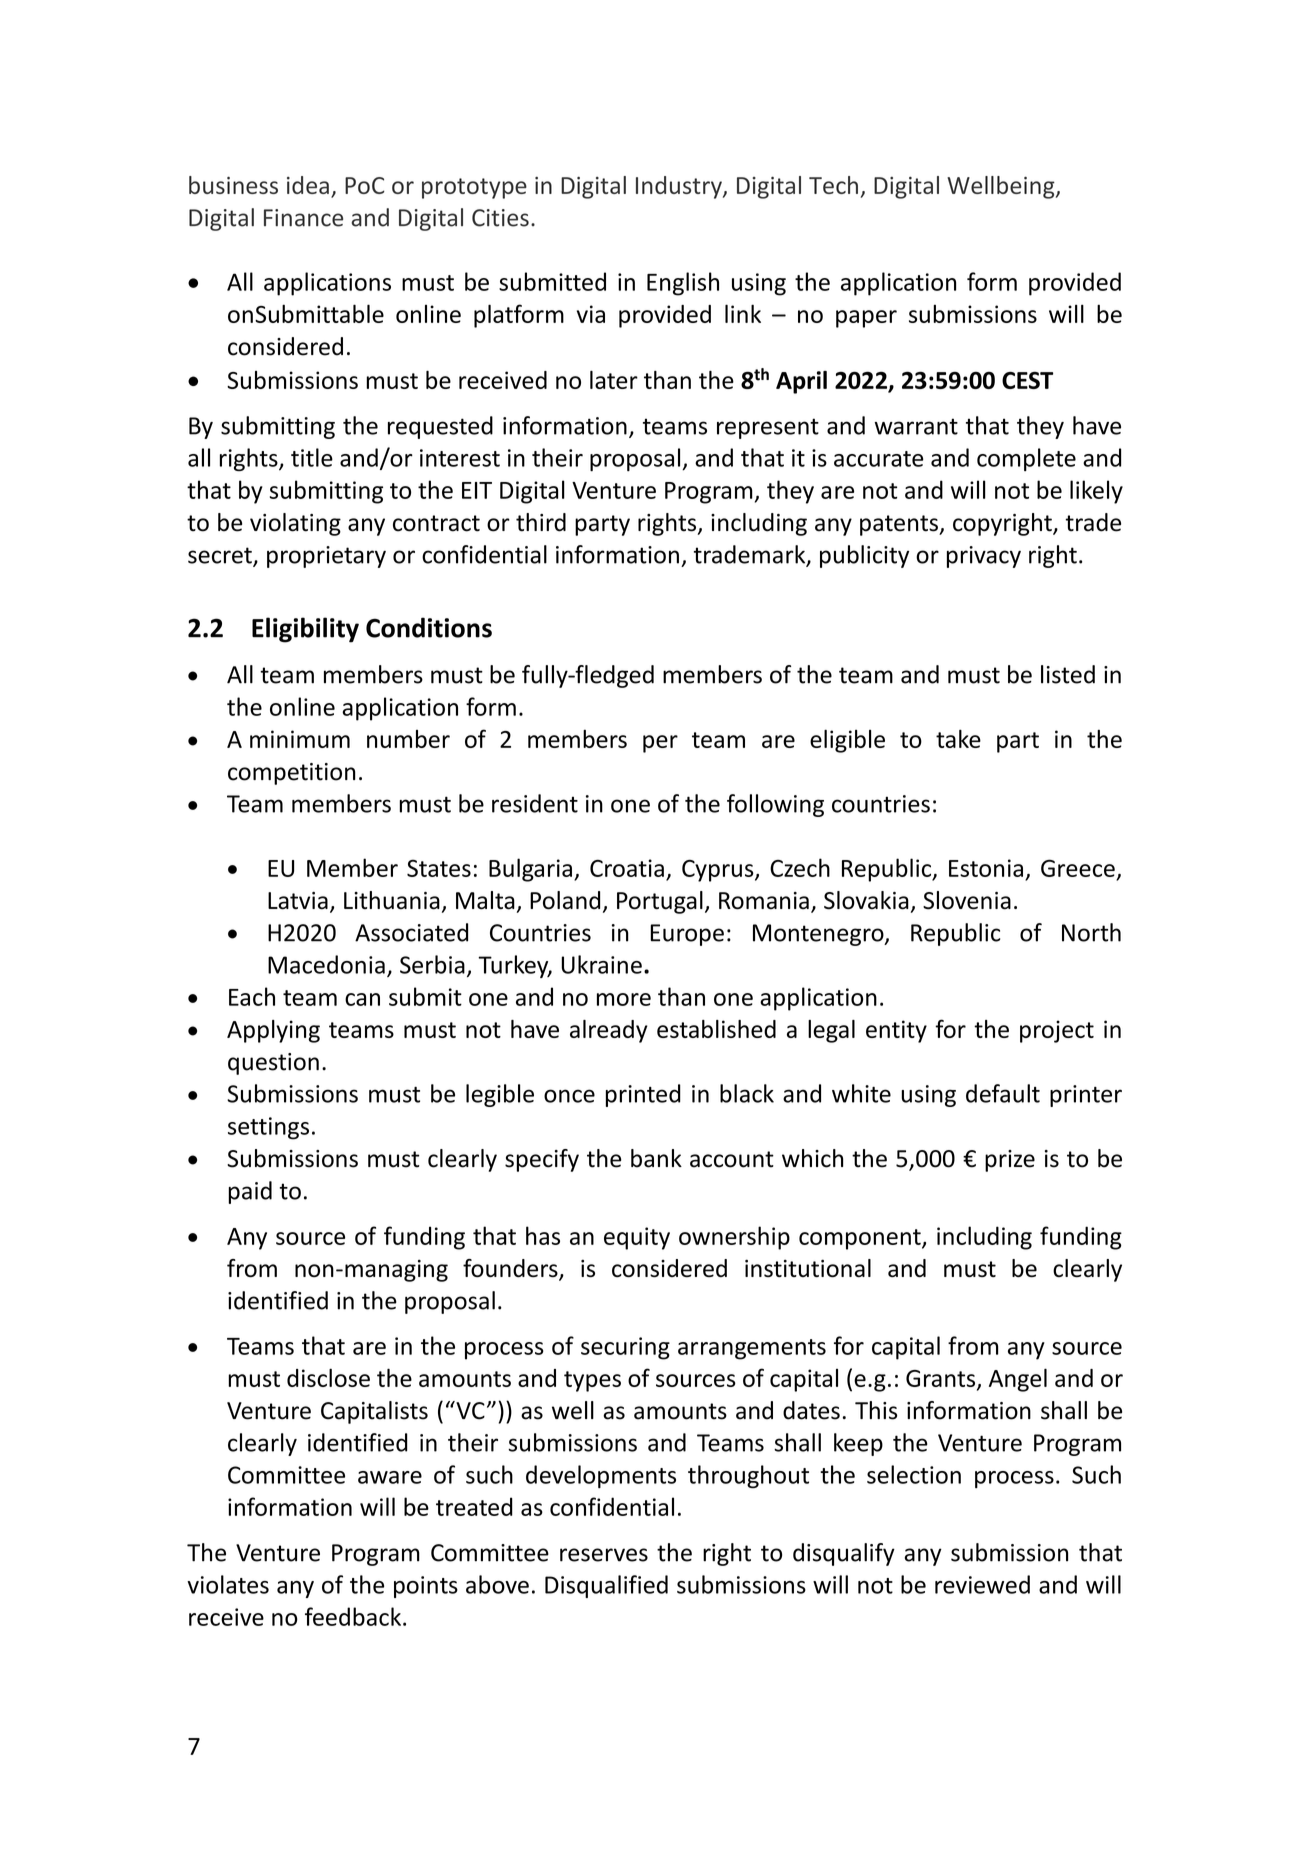 The image size is (1310, 1853). Describe the element at coordinates (606, 1586) in the screenshot. I see `Disqualified` at that location.
